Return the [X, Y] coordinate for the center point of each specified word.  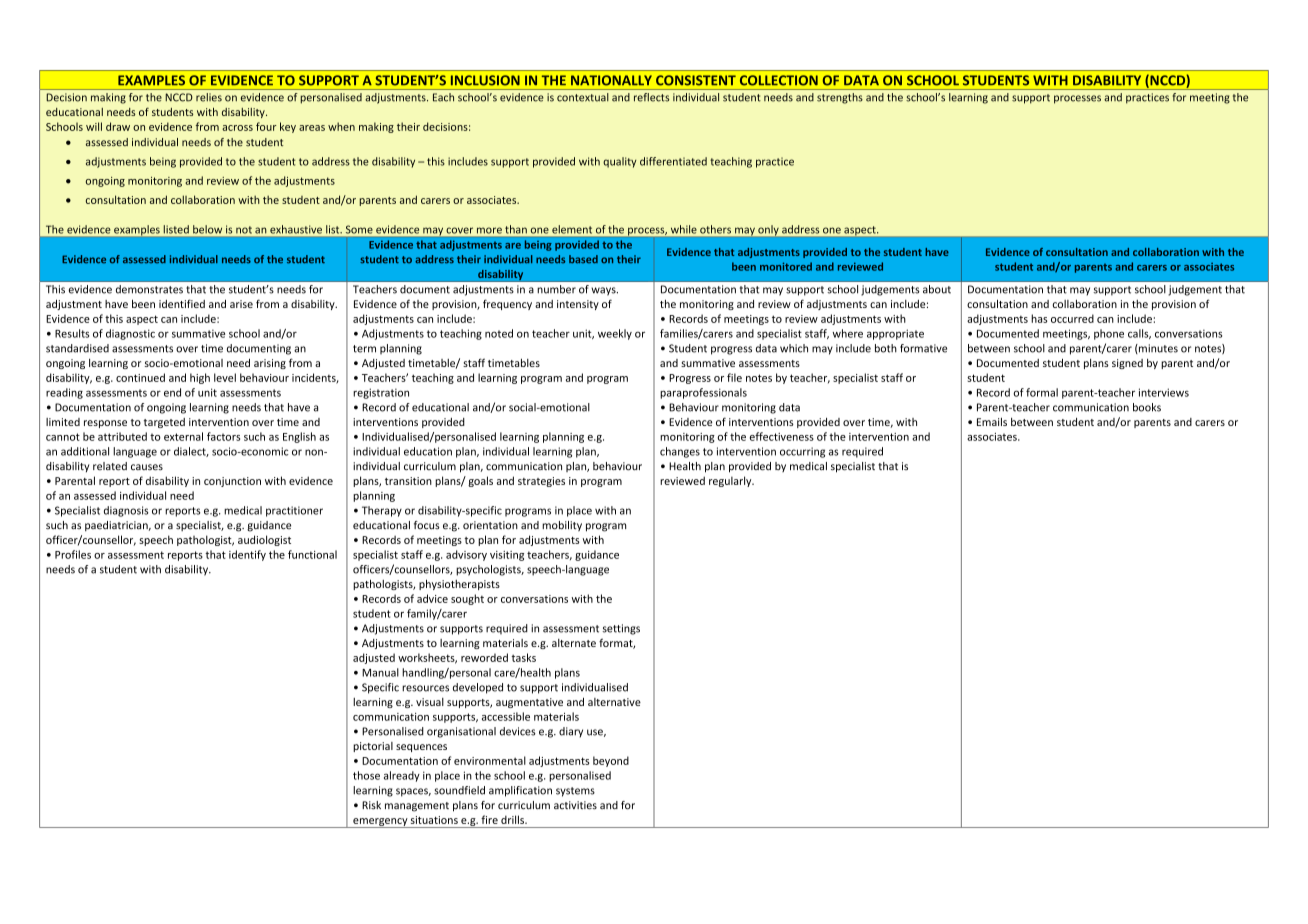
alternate [574, 643]
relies [209, 97]
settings [621, 629]
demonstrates [149, 289]
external [183, 436]
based [583, 259]
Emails [992, 422]
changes [680, 452]
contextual [583, 97]
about [937, 289]
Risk [371, 805]
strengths [840, 98]
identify [247, 555]
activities [575, 805]
